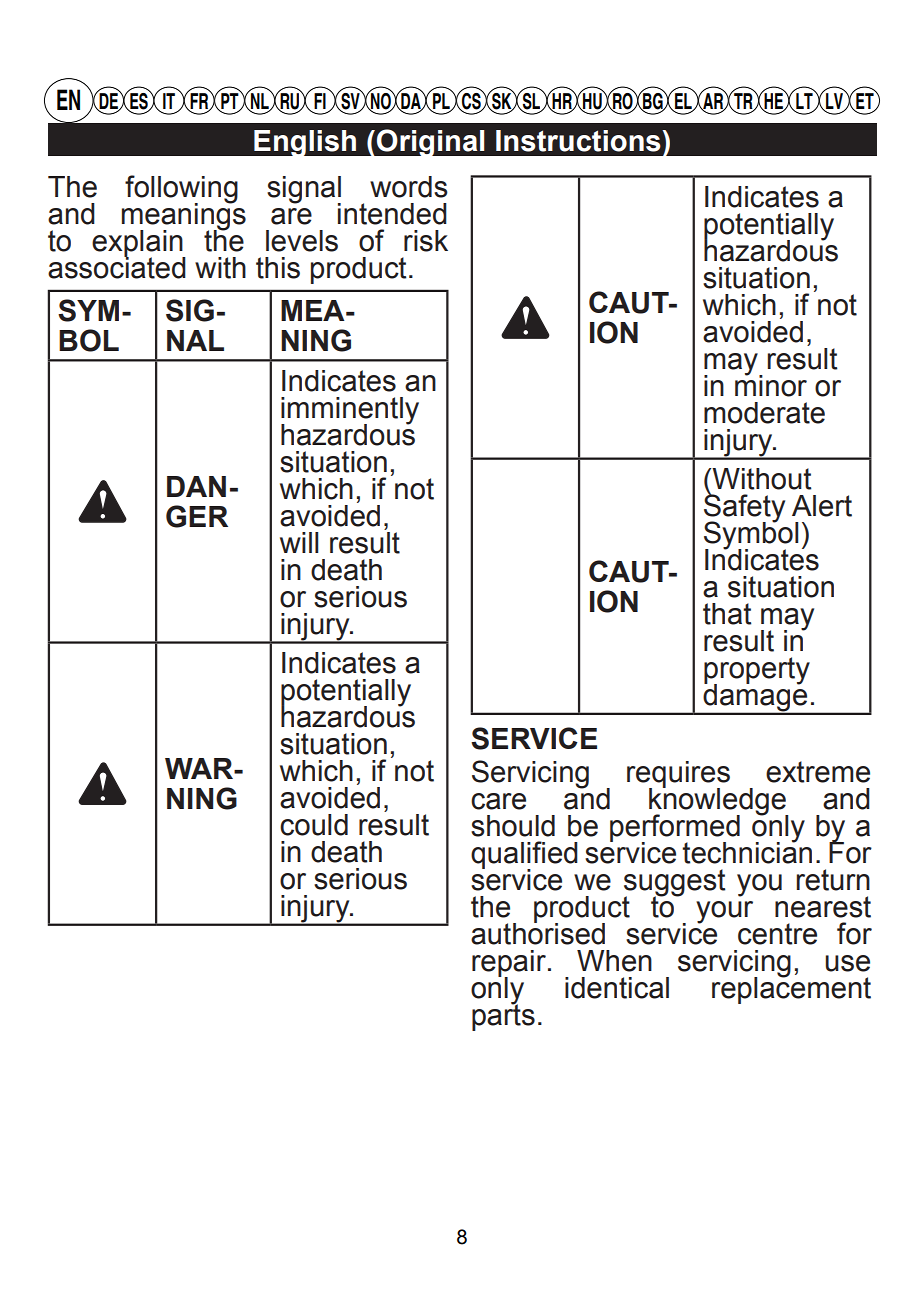 Image resolution: width=924 pixels, height=1307 pixels. Describe the element at coordinates (503, 1016) in the page. I see `parts` at that location.
